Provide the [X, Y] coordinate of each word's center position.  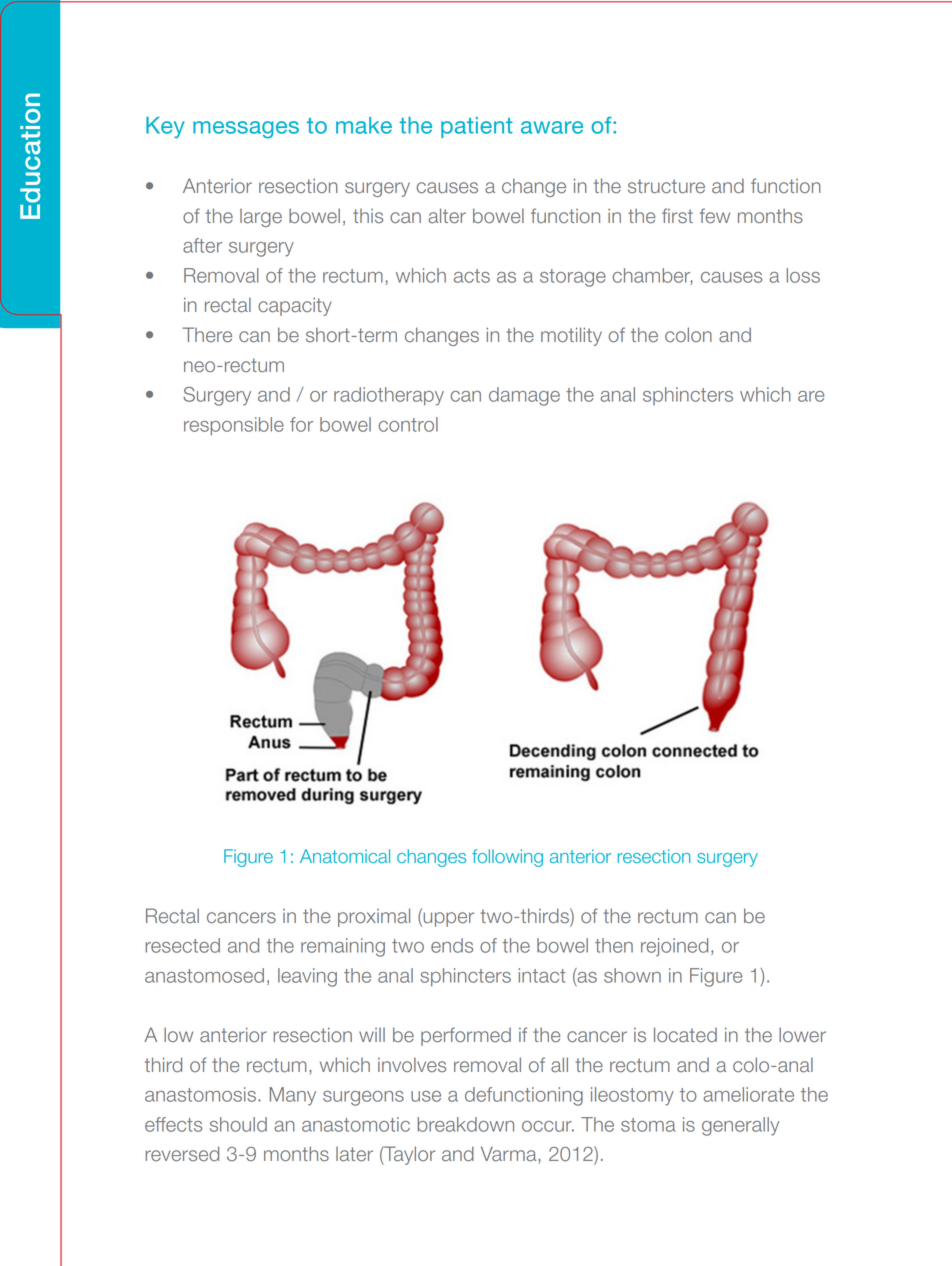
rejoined [674, 947]
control [408, 424]
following [507, 858]
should [238, 1124]
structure [666, 186]
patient [477, 127]
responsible [234, 426]
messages [246, 130]
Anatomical [345, 856]
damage [524, 396]
